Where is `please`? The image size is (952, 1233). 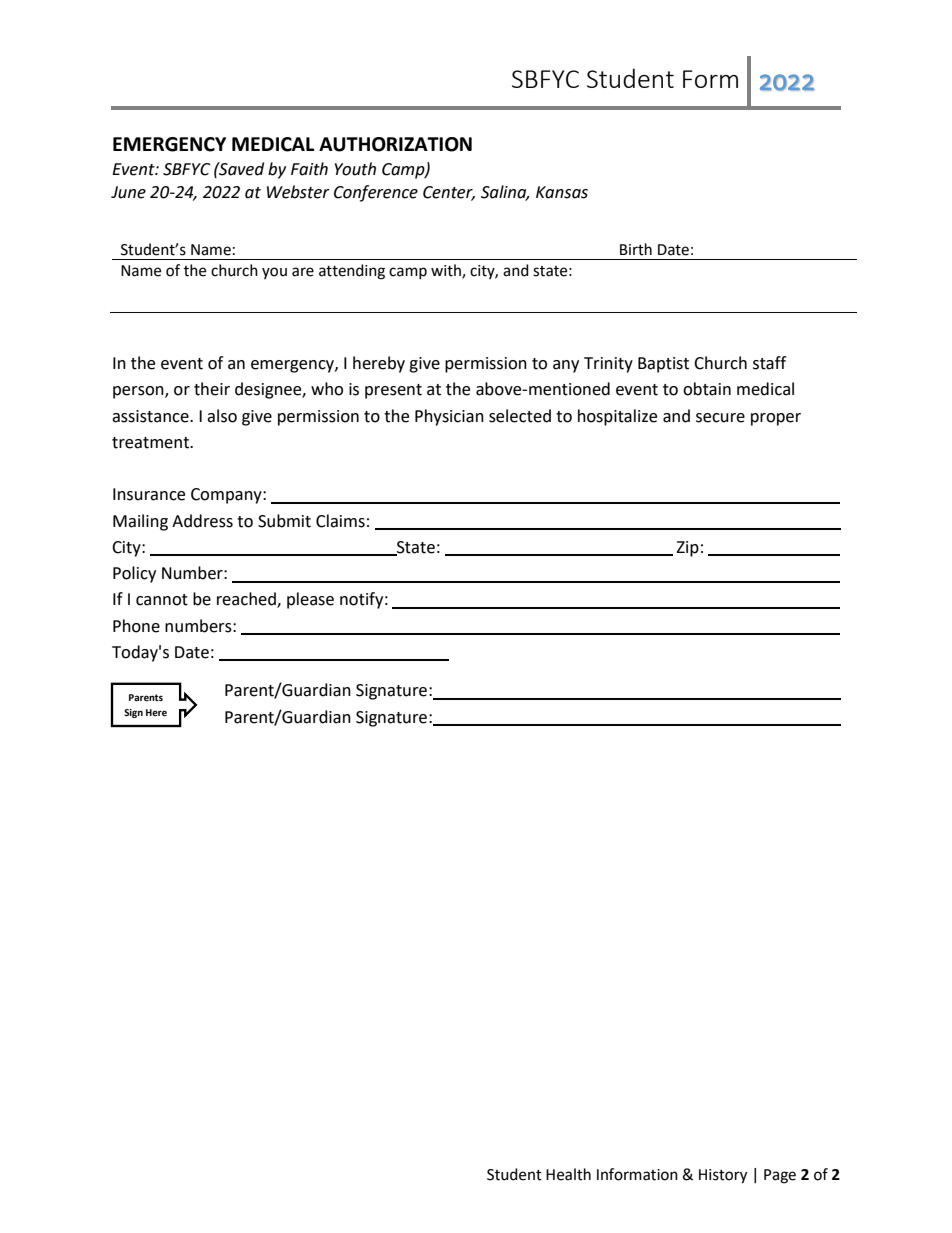 please is located at coordinates (310, 600).
